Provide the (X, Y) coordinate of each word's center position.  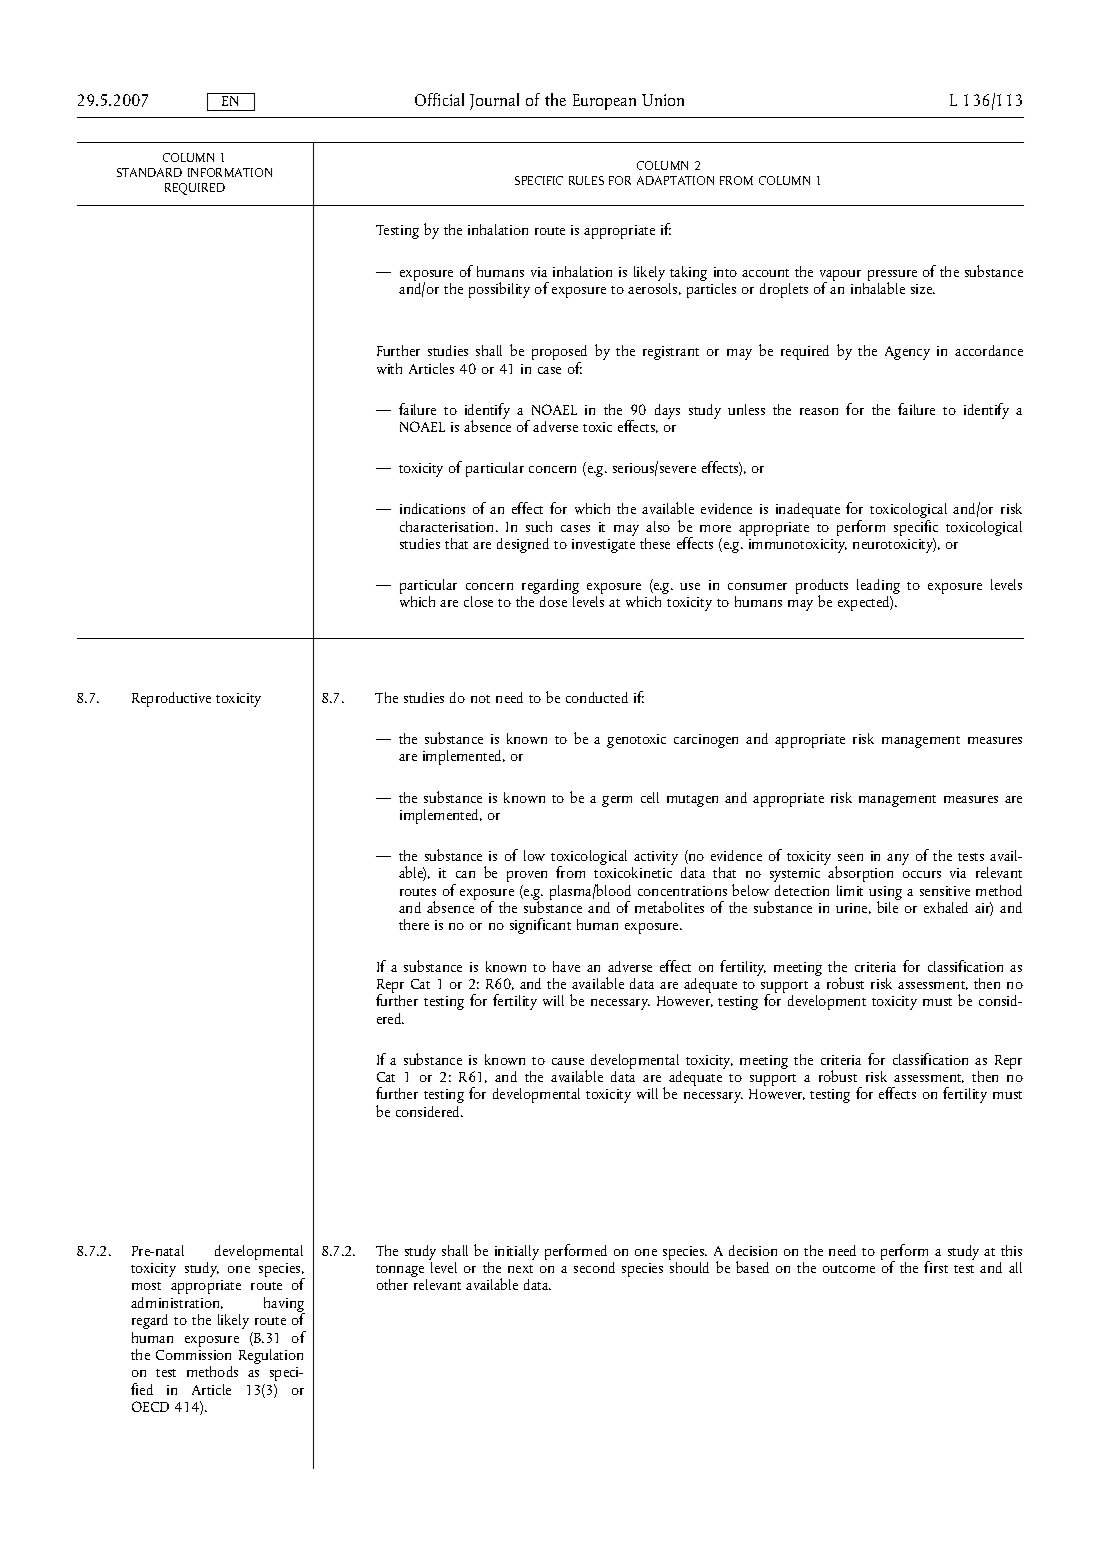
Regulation (271, 1356)
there (414, 924)
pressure (892, 276)
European (604, 102)
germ (617, 801)
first (936, 1267)
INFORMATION (230, 172)
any (898, 859)
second (594, 1267)
